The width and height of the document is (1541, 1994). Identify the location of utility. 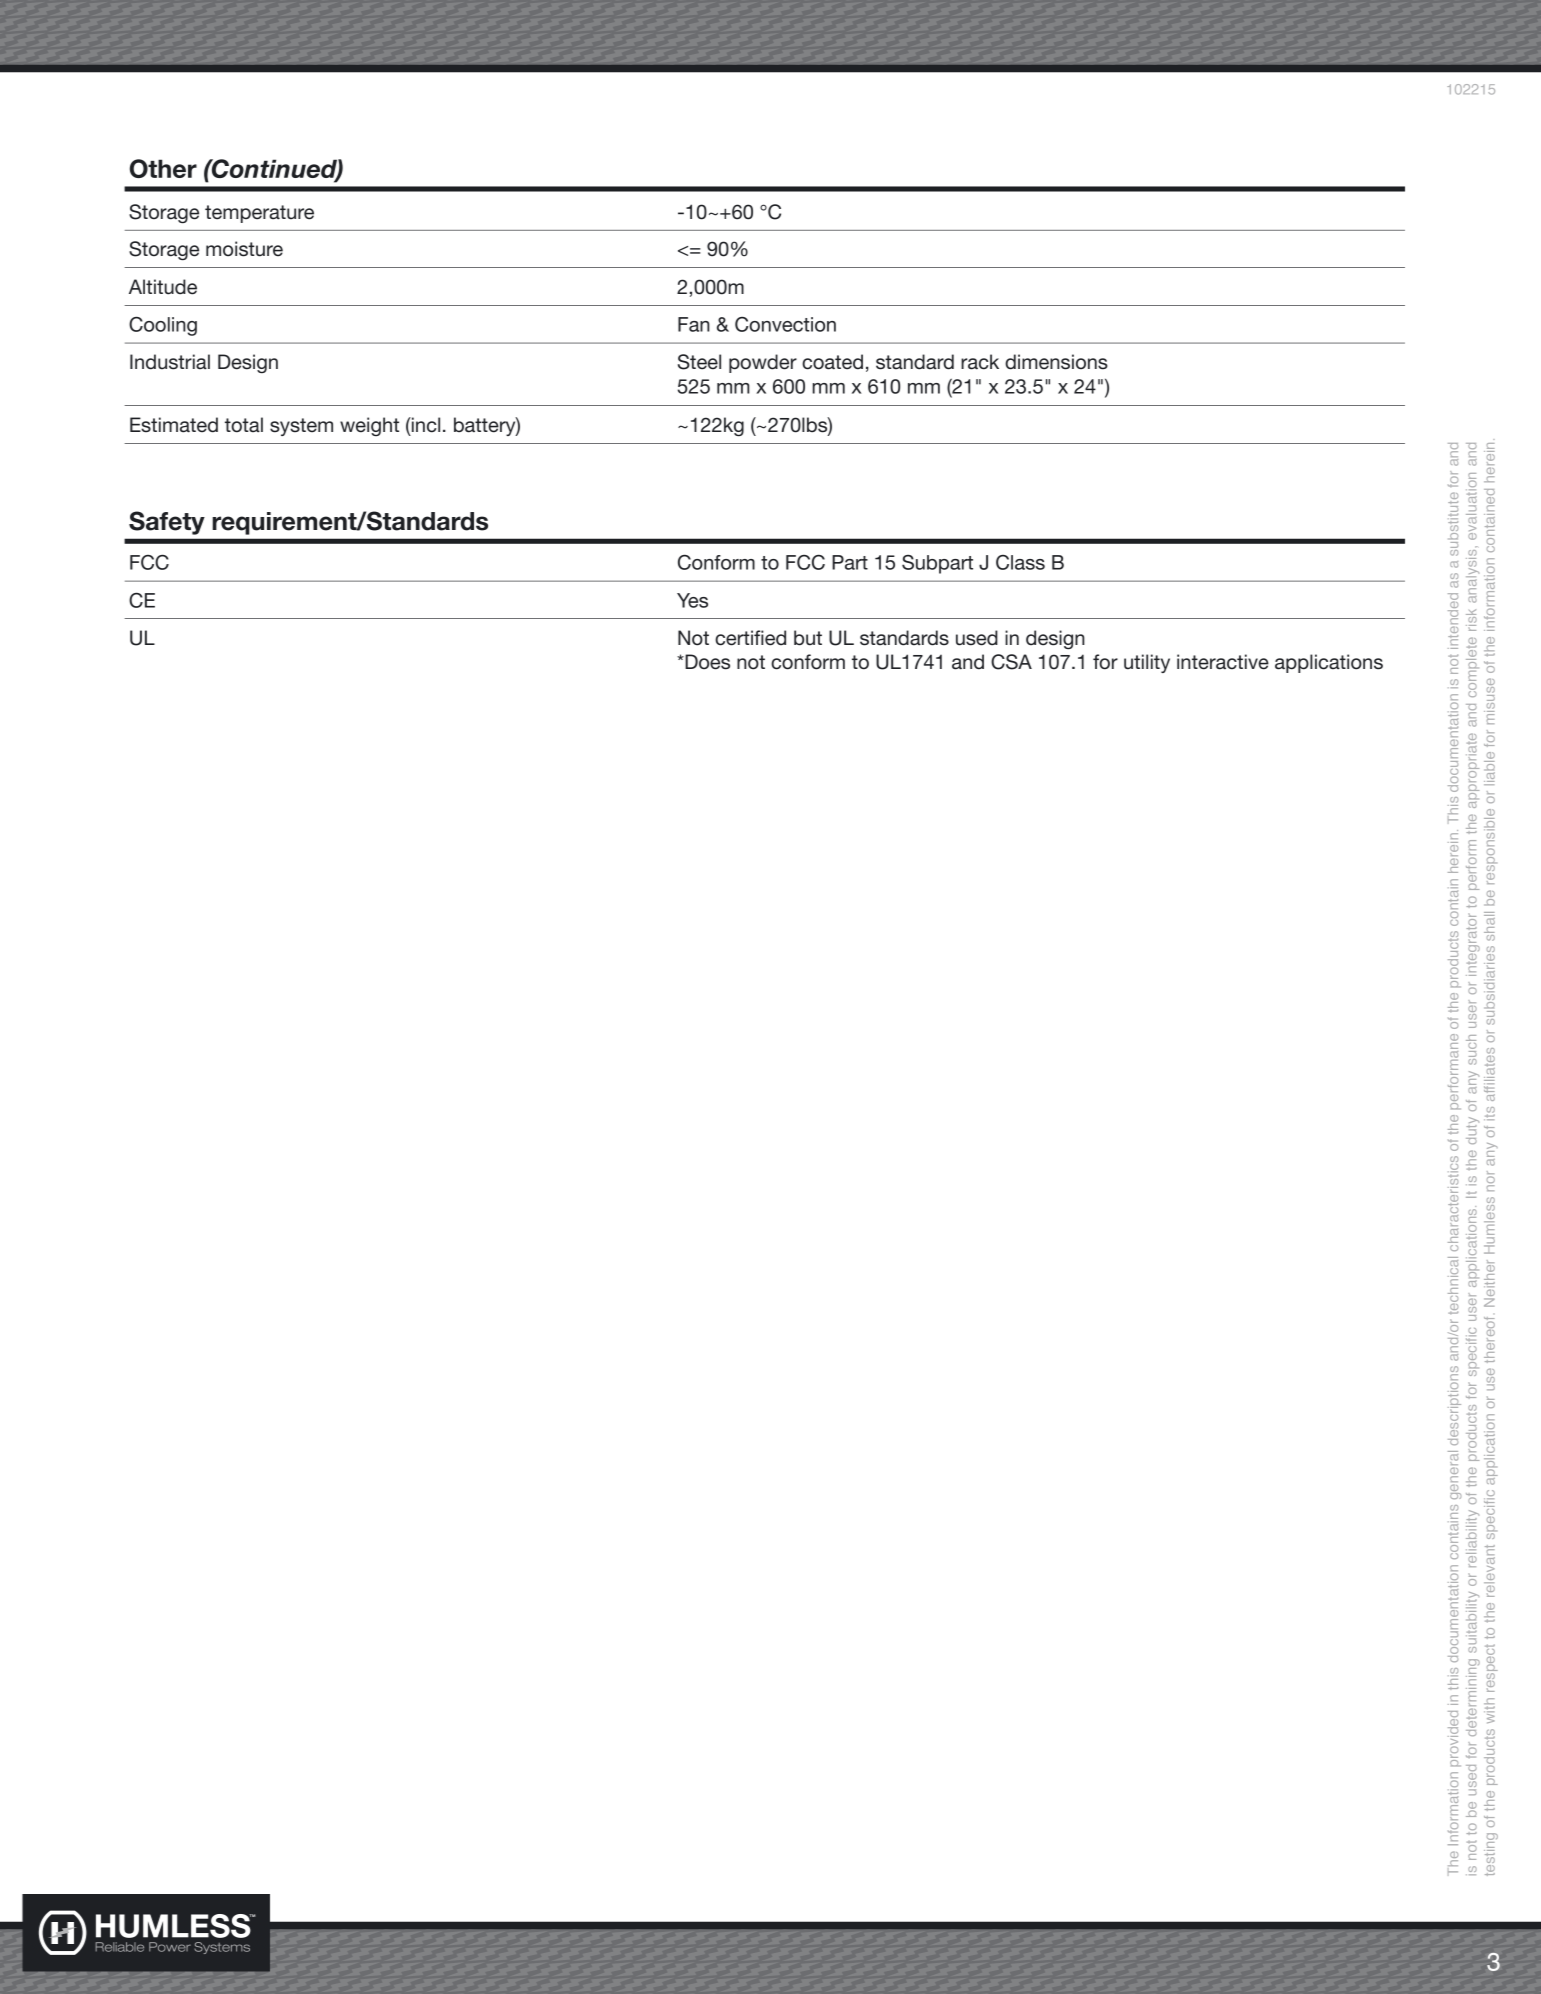
(1147, 663).
